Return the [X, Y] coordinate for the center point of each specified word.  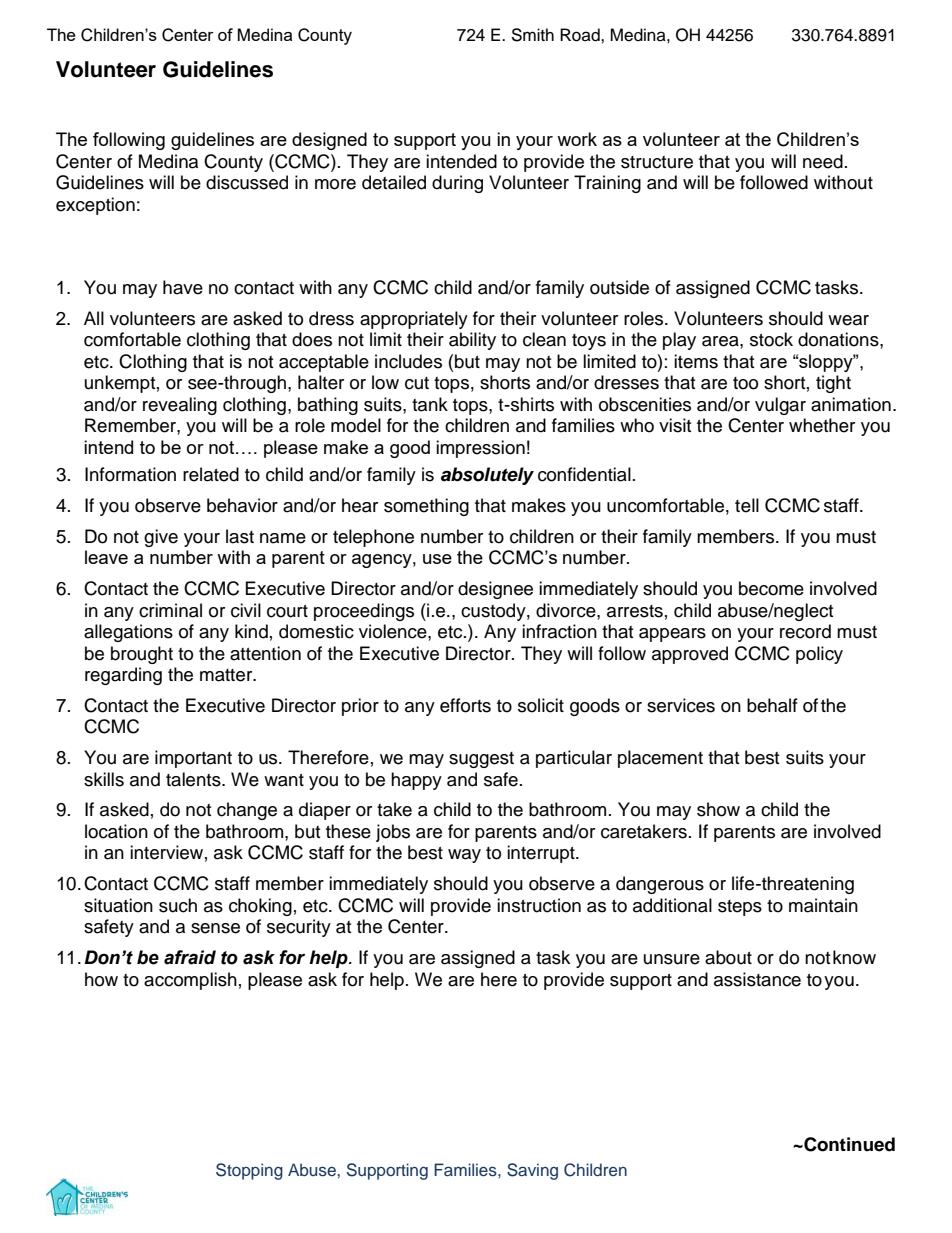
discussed [247, 182]
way [464, 856]
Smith [532, 35]
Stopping [249, 1171]
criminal [170, 610]
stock [771, 339]
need [823, 161]
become [771, 588]
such [178, 905]
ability [472, 341]
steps [740, 908]
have [183, 287]
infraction [559, 631]
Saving [532, 1171]
